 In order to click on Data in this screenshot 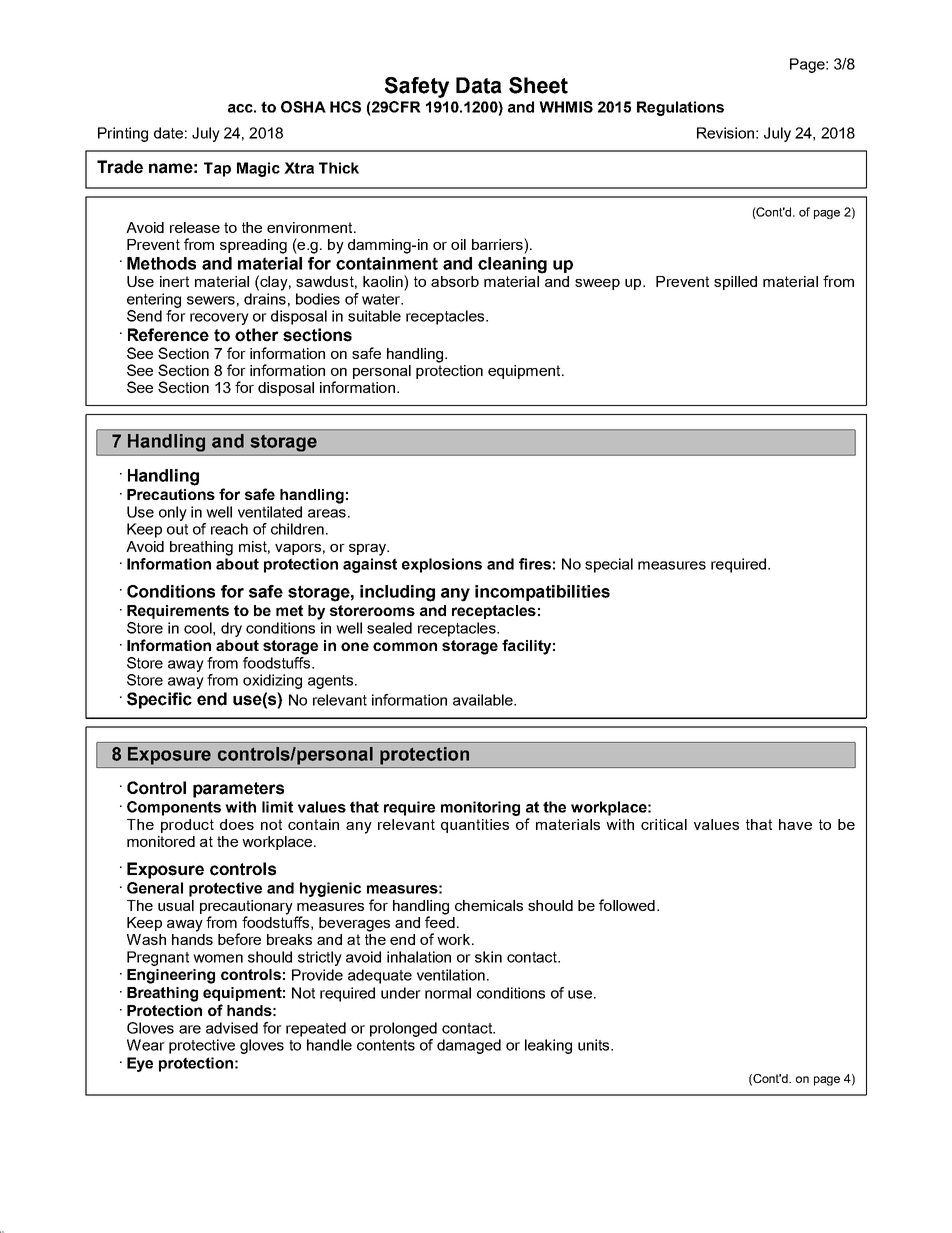, I will do `click(479, 85)`.
